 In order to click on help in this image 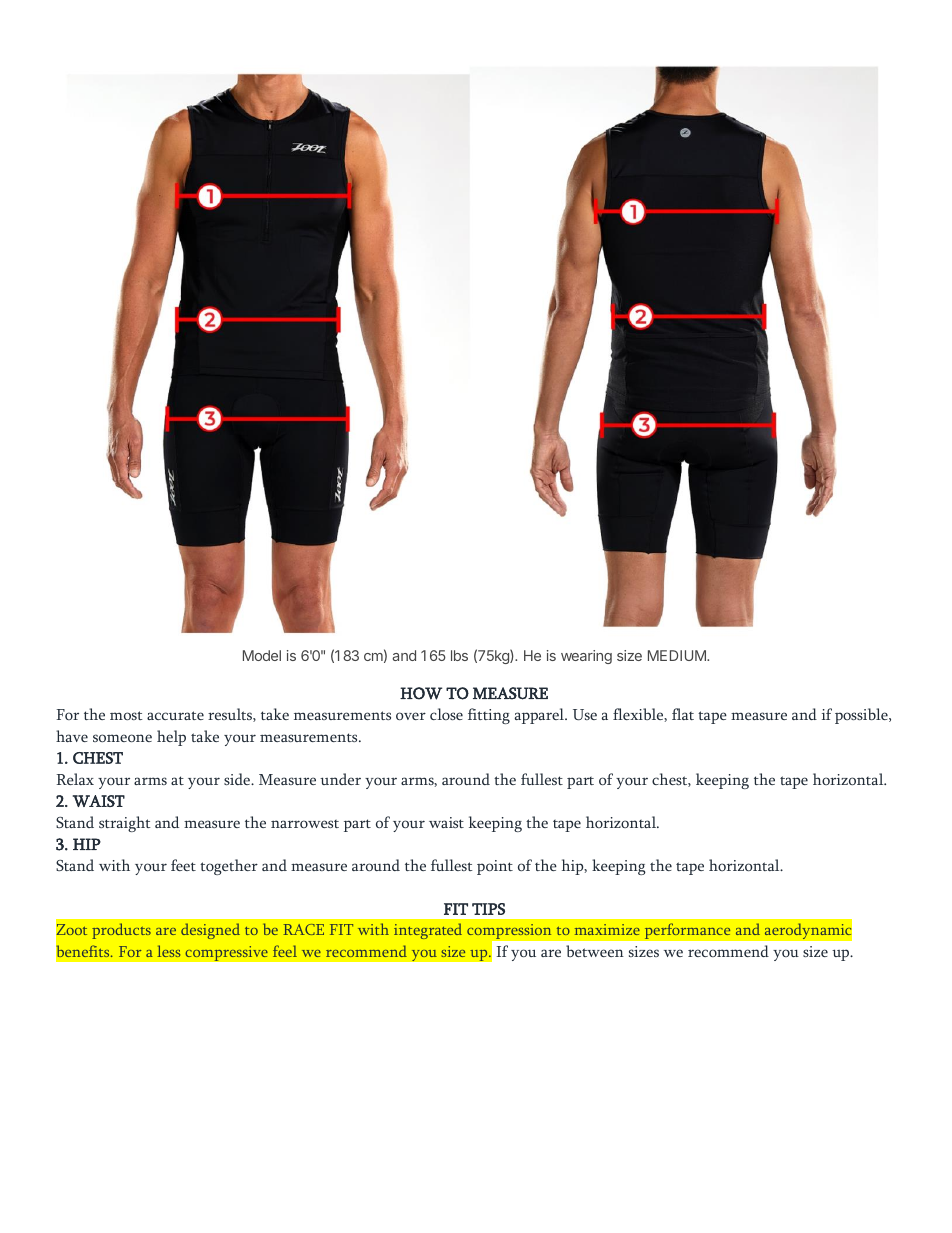, I will do `click(171, 738)`.
